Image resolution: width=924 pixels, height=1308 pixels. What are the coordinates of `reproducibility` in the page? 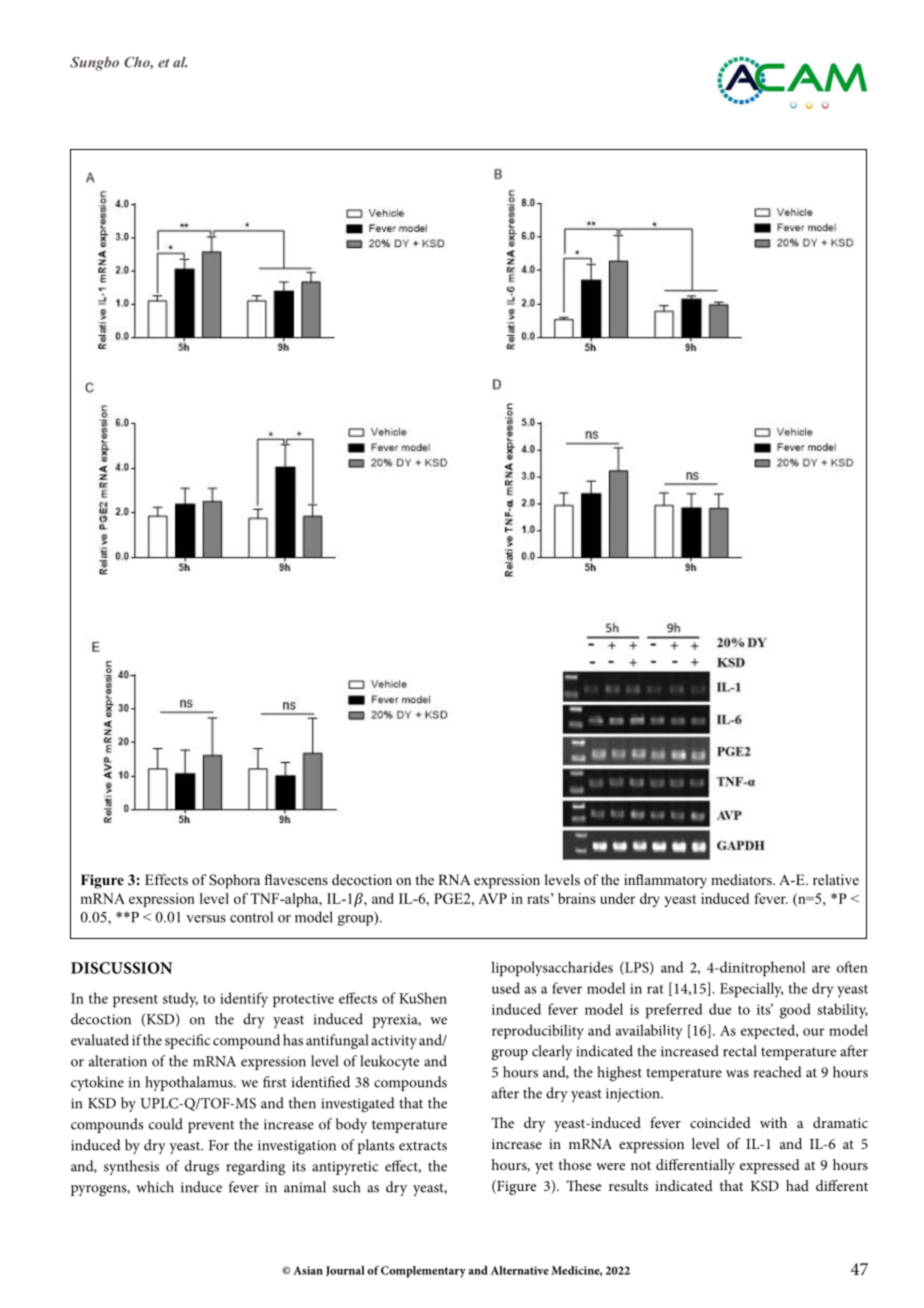 It's located at (538, 1032).
